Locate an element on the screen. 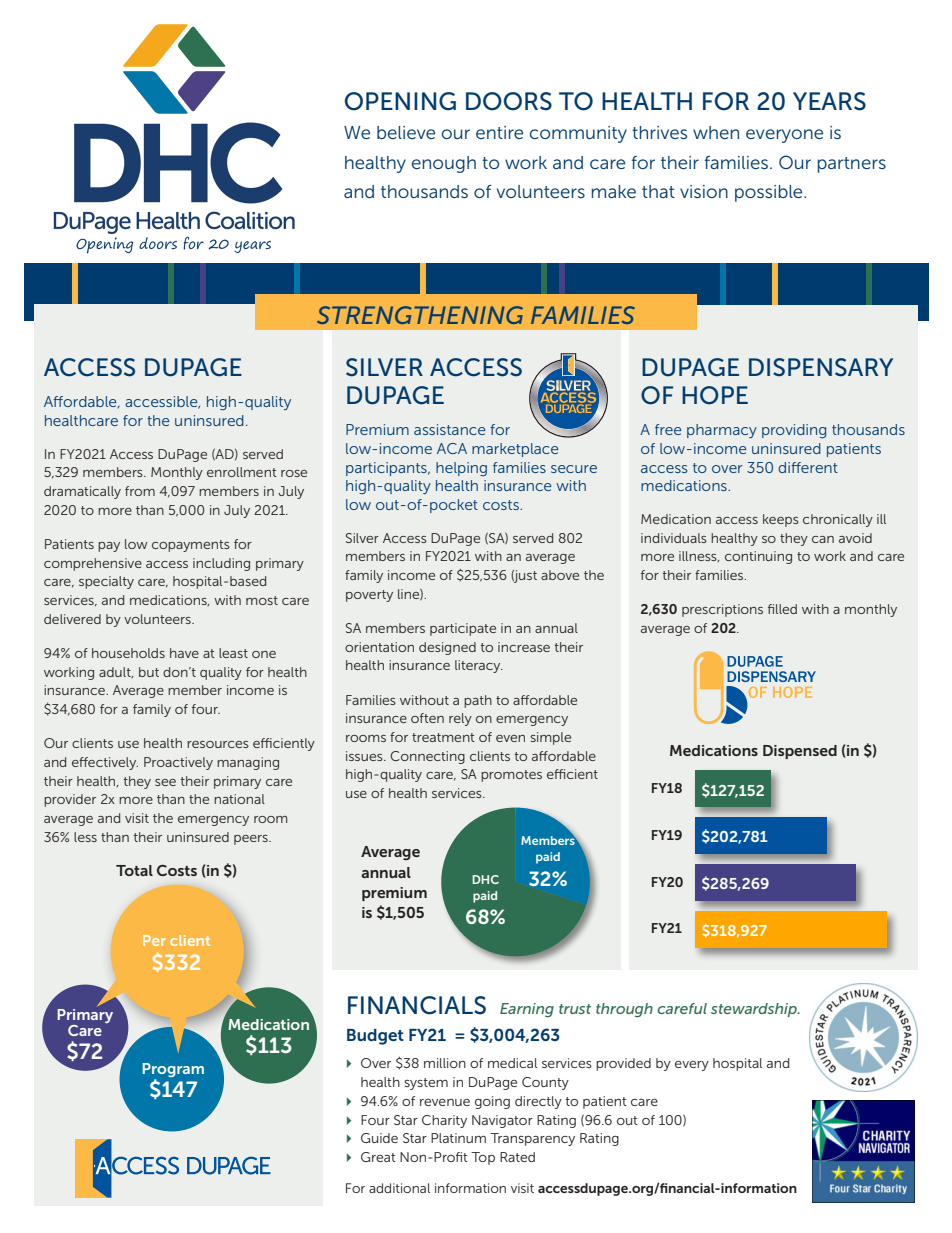  have is located at coordinates (184, 653).
